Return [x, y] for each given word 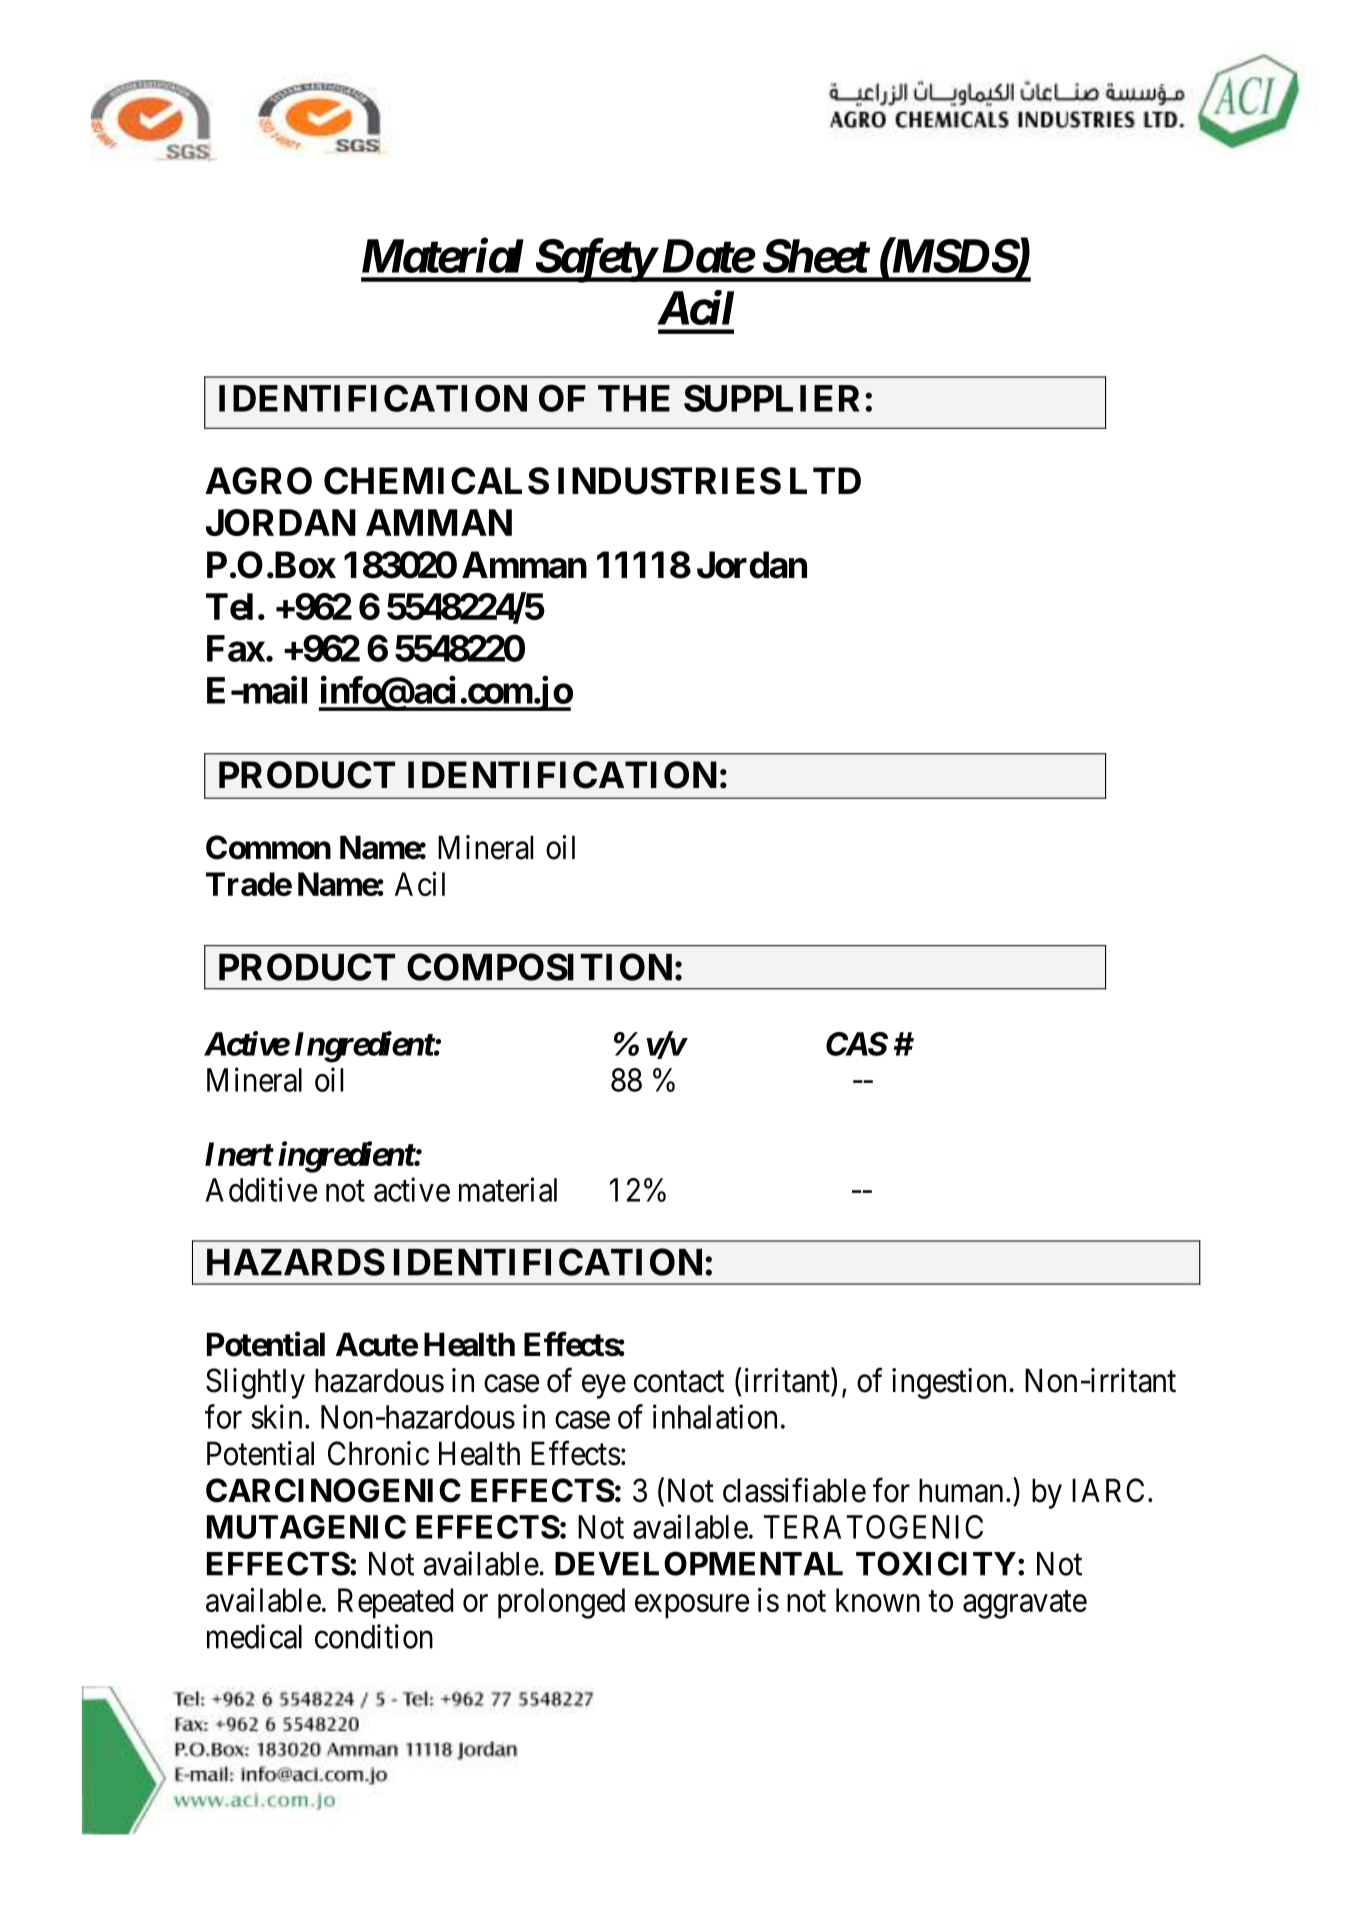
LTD [825, 480]
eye [604, 1387]
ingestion [949, 1383]
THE [634, 398]
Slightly [255, 1383]
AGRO [258, 481]
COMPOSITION [539, 967]
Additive [261, 1189]
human [961, 1490]
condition [374, 1636]
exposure [692, 1607]
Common [268, 847]
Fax [236, 648]
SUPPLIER [772, 398]
